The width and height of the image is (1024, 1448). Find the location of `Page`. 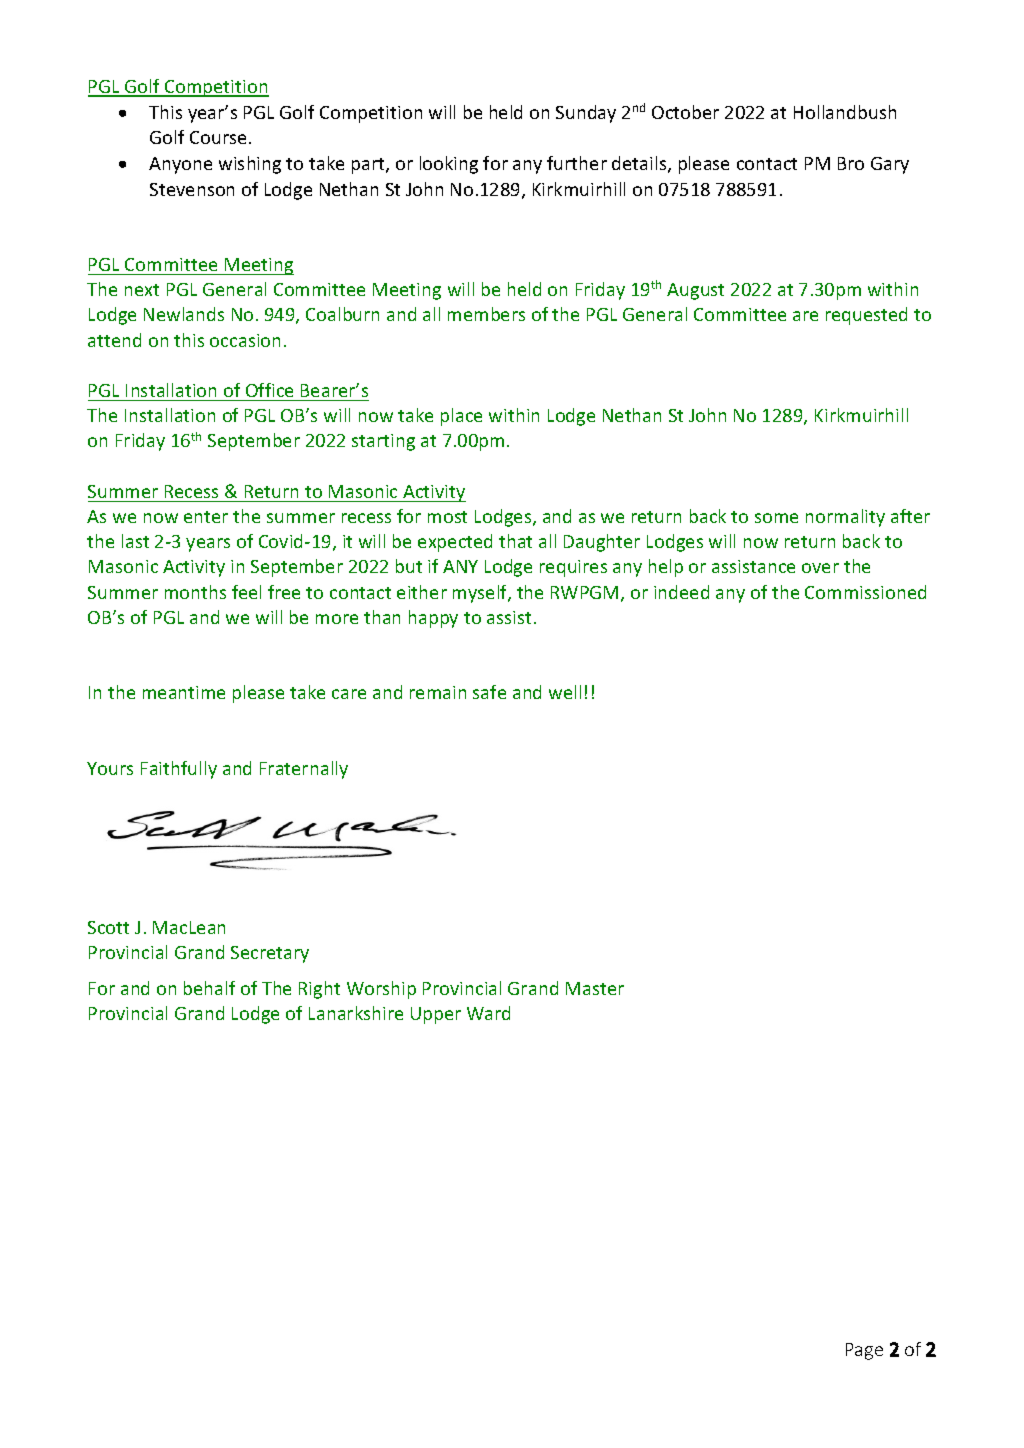

Page is located at coordinates (864, 1351).
